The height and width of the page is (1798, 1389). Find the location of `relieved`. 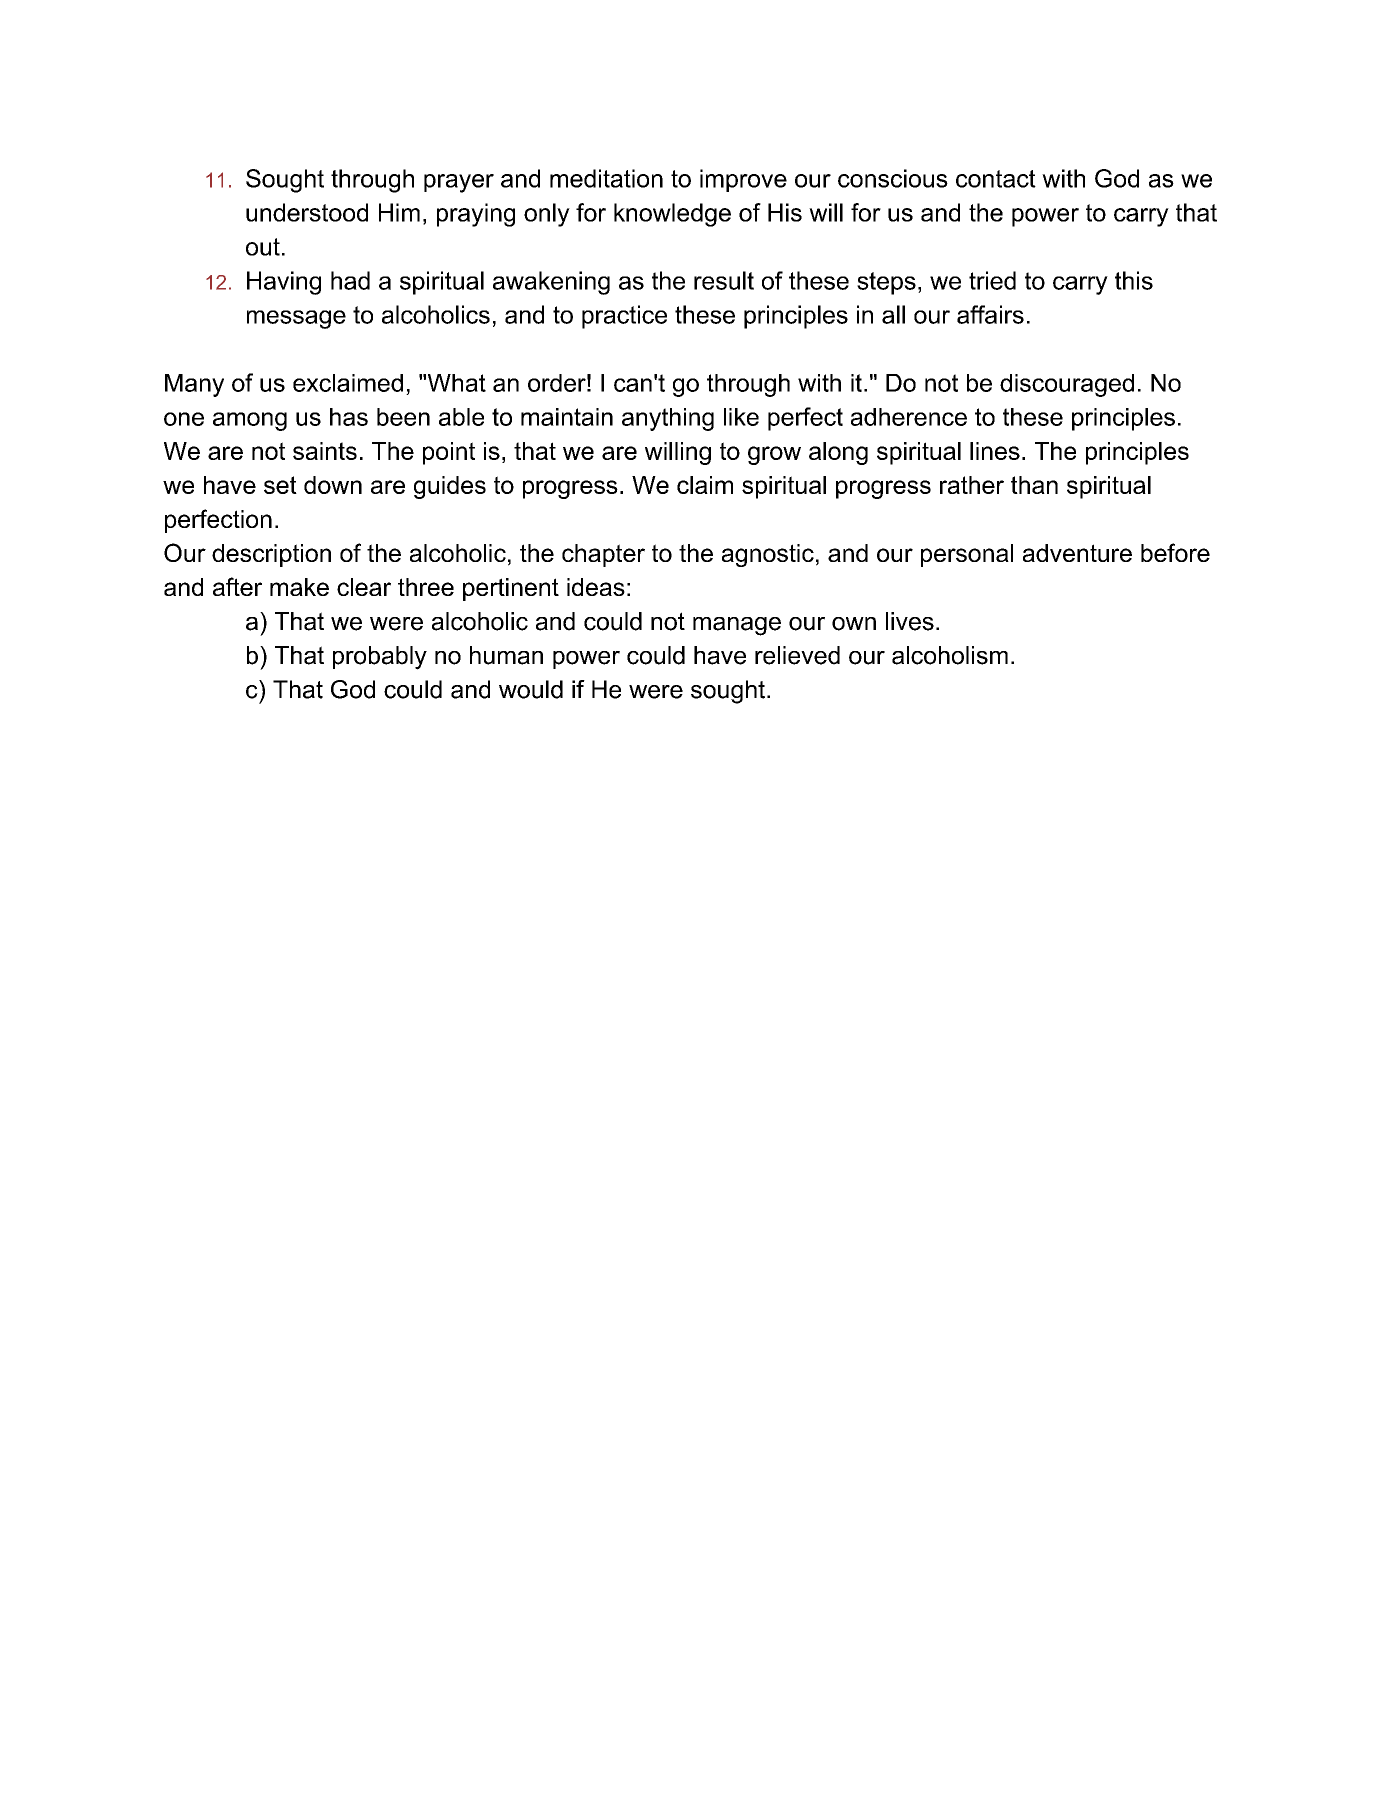

relieved is located at coordinates (797, 655).
